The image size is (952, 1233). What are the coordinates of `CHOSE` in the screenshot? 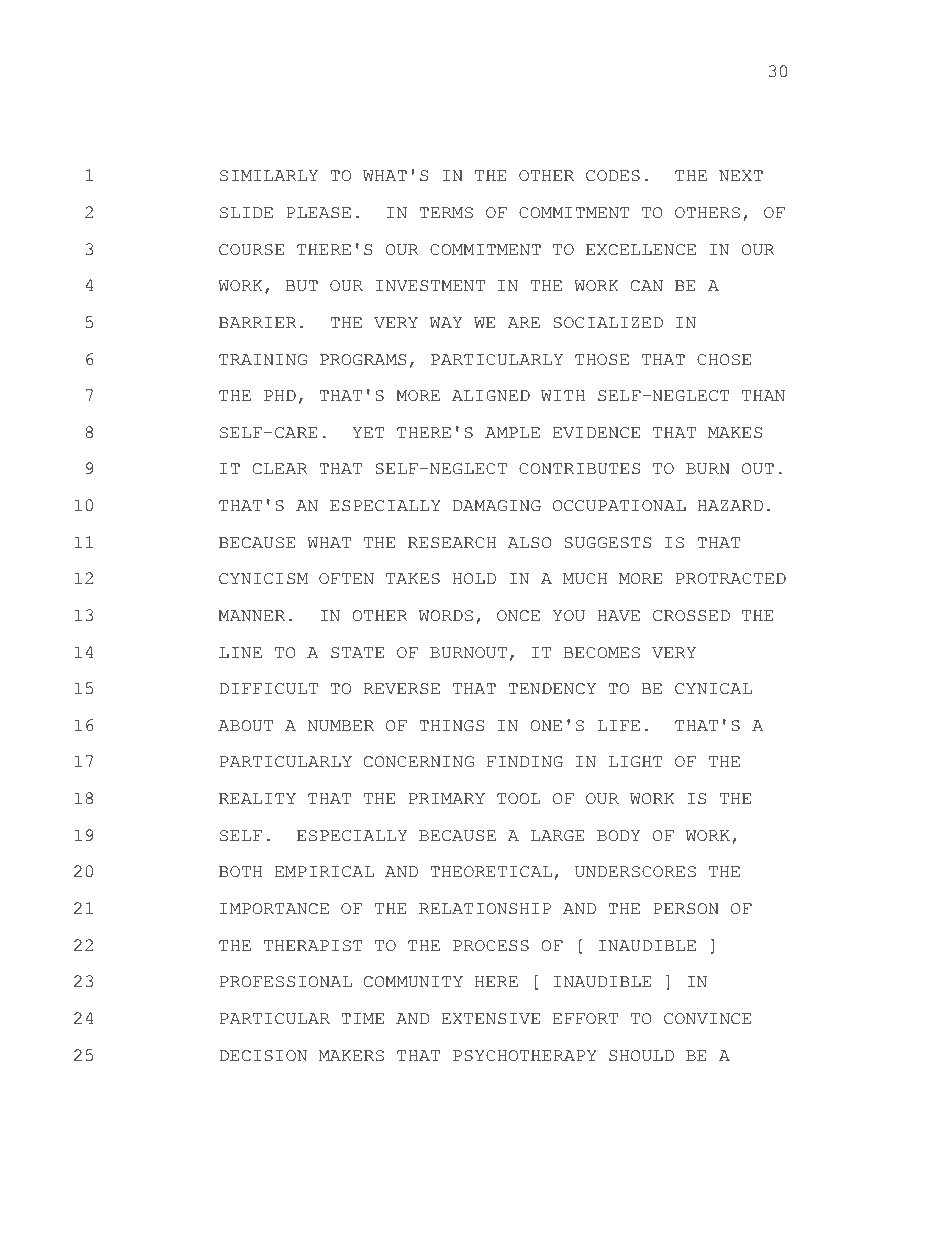 It's located at (724, 360).
